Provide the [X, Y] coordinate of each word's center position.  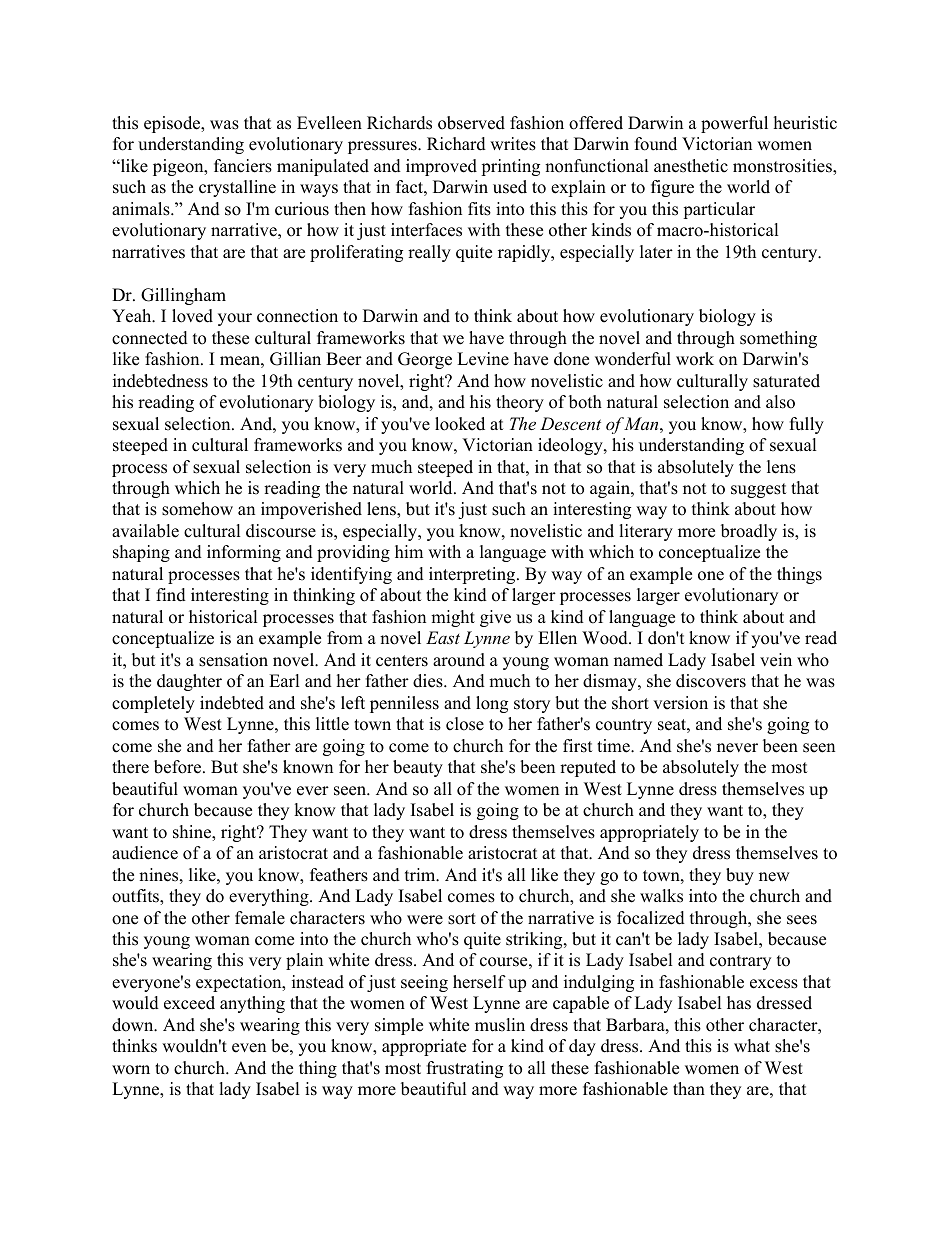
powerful [734, 124]
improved [441, 167]
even [249, 1048]
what [752, 1045]
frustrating [465, 1069]
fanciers [243, 166]
